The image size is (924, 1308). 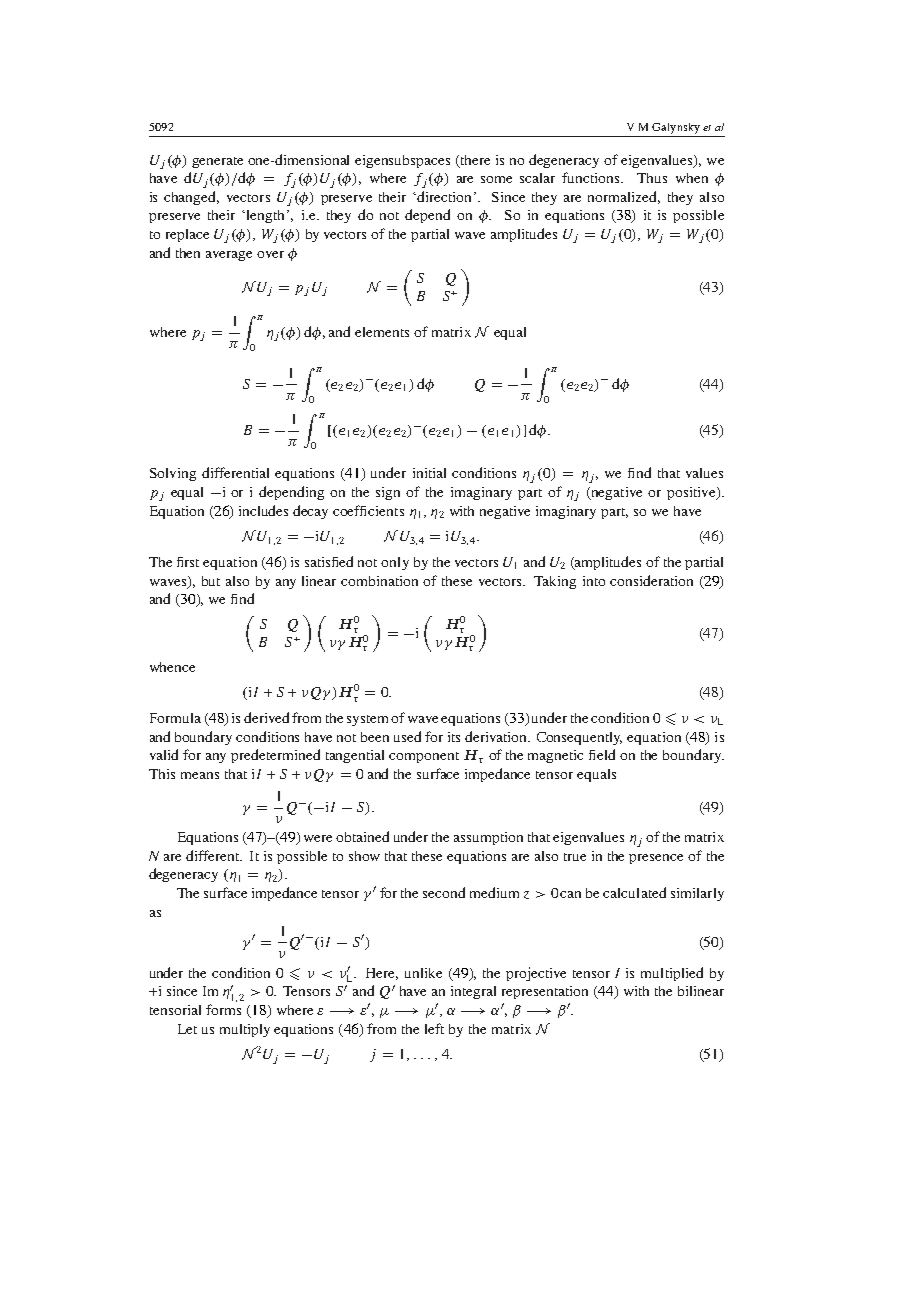 I want to click on consideration, so click(x=651, y=580).
